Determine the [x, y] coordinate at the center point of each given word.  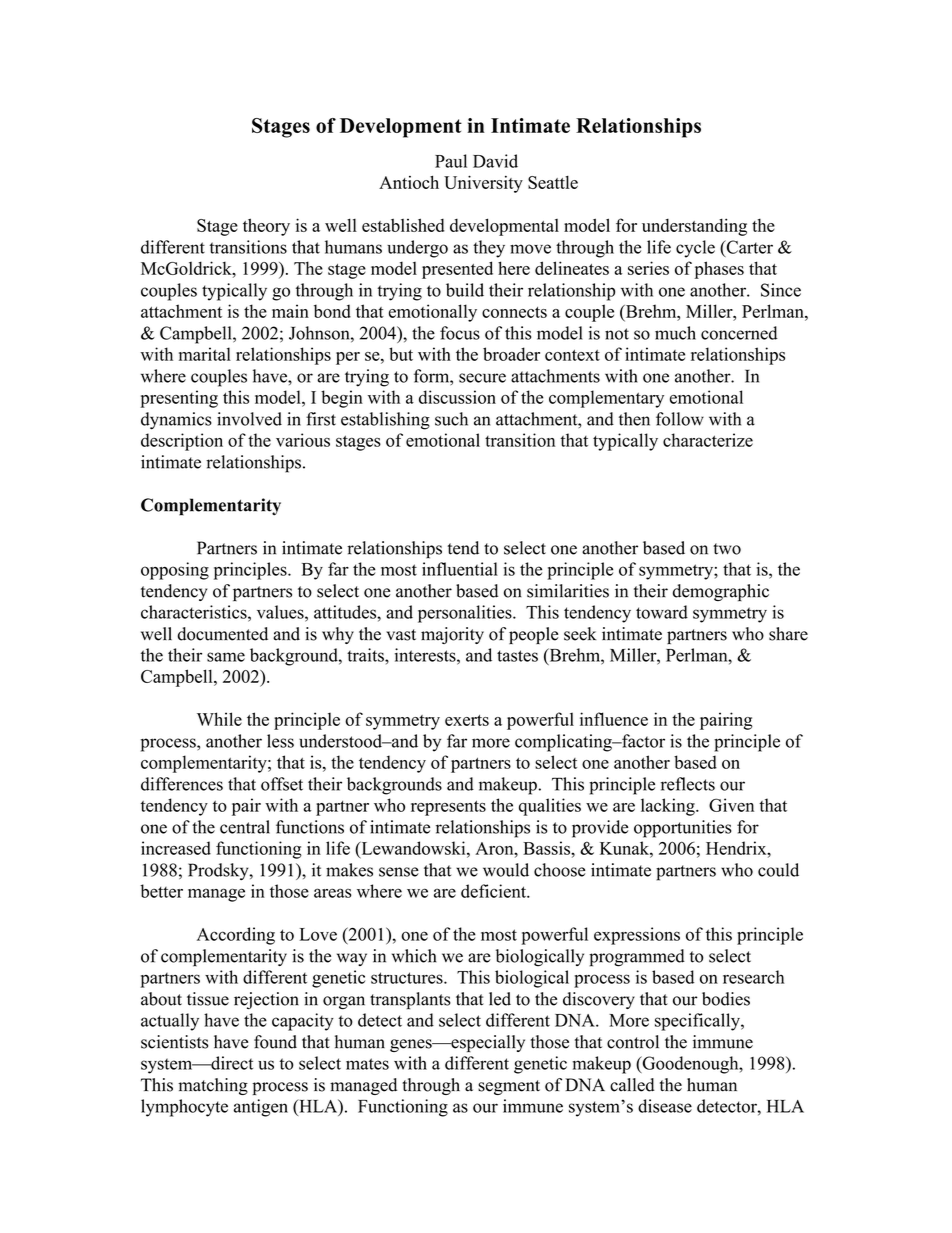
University [483, 184]
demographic [721, 592]
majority [452, 635]
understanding [694, 227]
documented [223, 634]
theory [266, 227]
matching [213, 1086]
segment [509, 1087]
